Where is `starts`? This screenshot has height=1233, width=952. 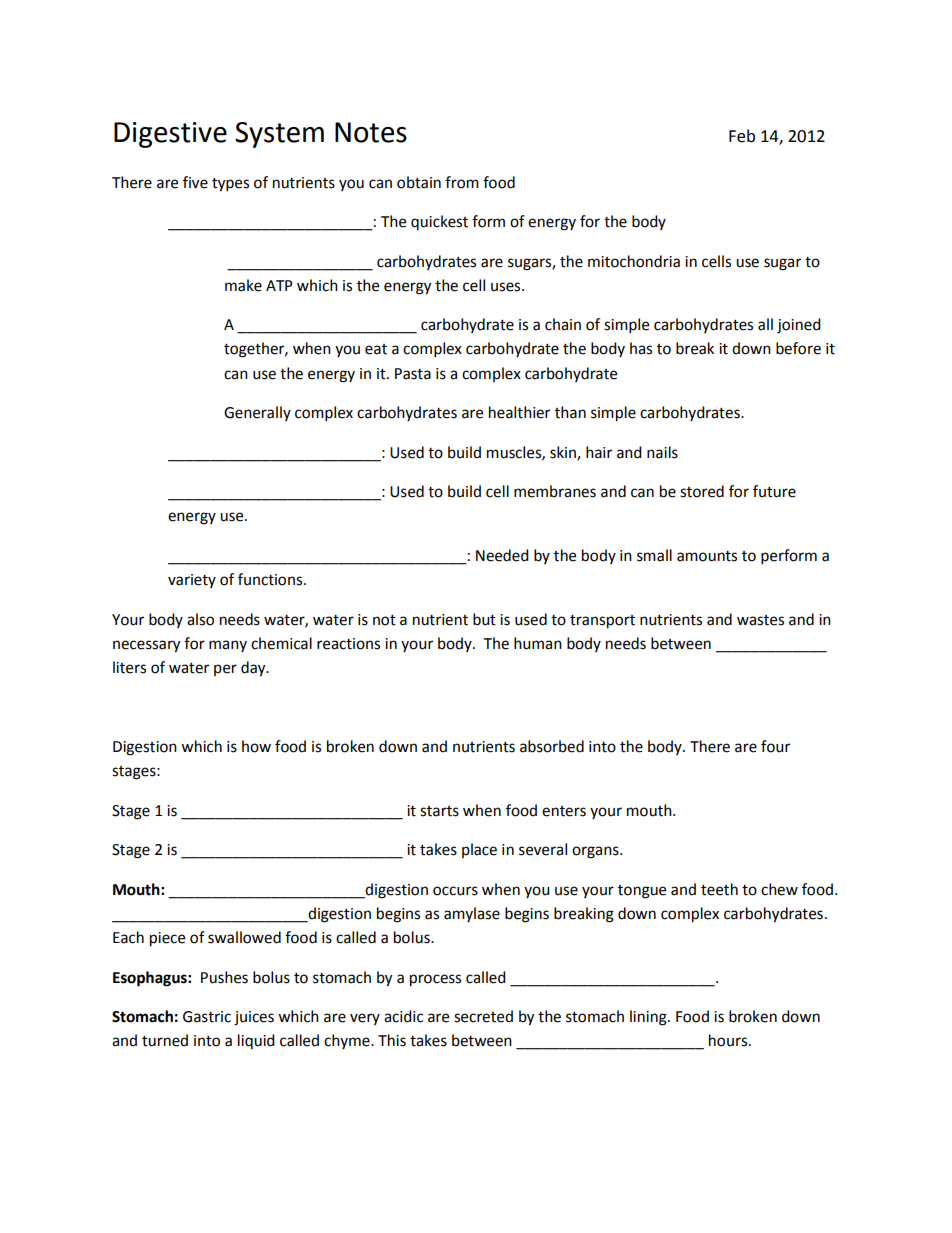
starts is located at coordinates (439, 811).
